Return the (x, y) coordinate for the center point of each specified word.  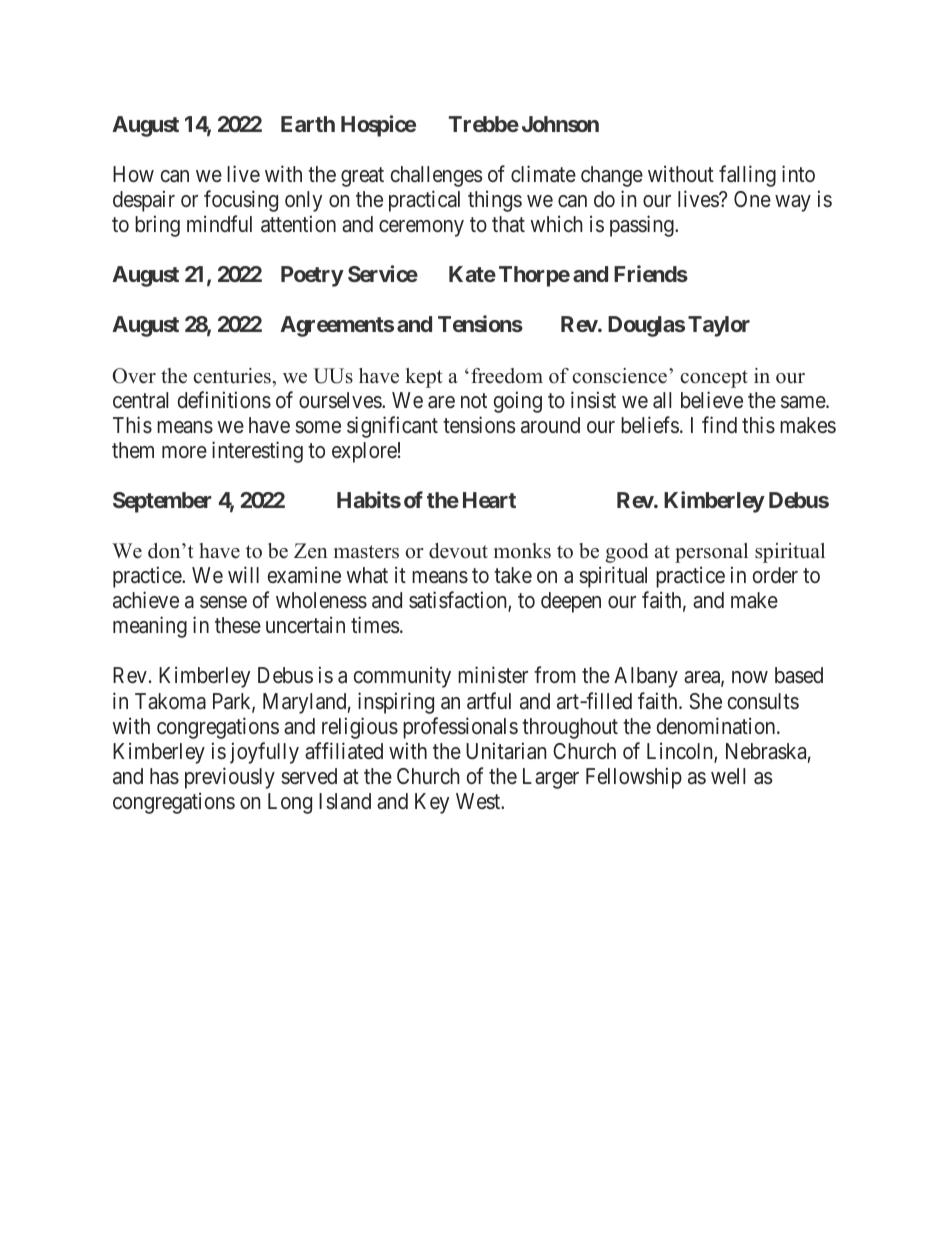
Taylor (719, 326)
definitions (224, 400)
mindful (219, 223)
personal (711, 553)
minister (493, 675)
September (162, 502)
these (238, 625)
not (474, 400)
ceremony (421, 228)
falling (747, 176)
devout (458, 551)
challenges (437, 176)
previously (230, 778)
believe (712, 400)
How (133, 174)
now (750, 677)
